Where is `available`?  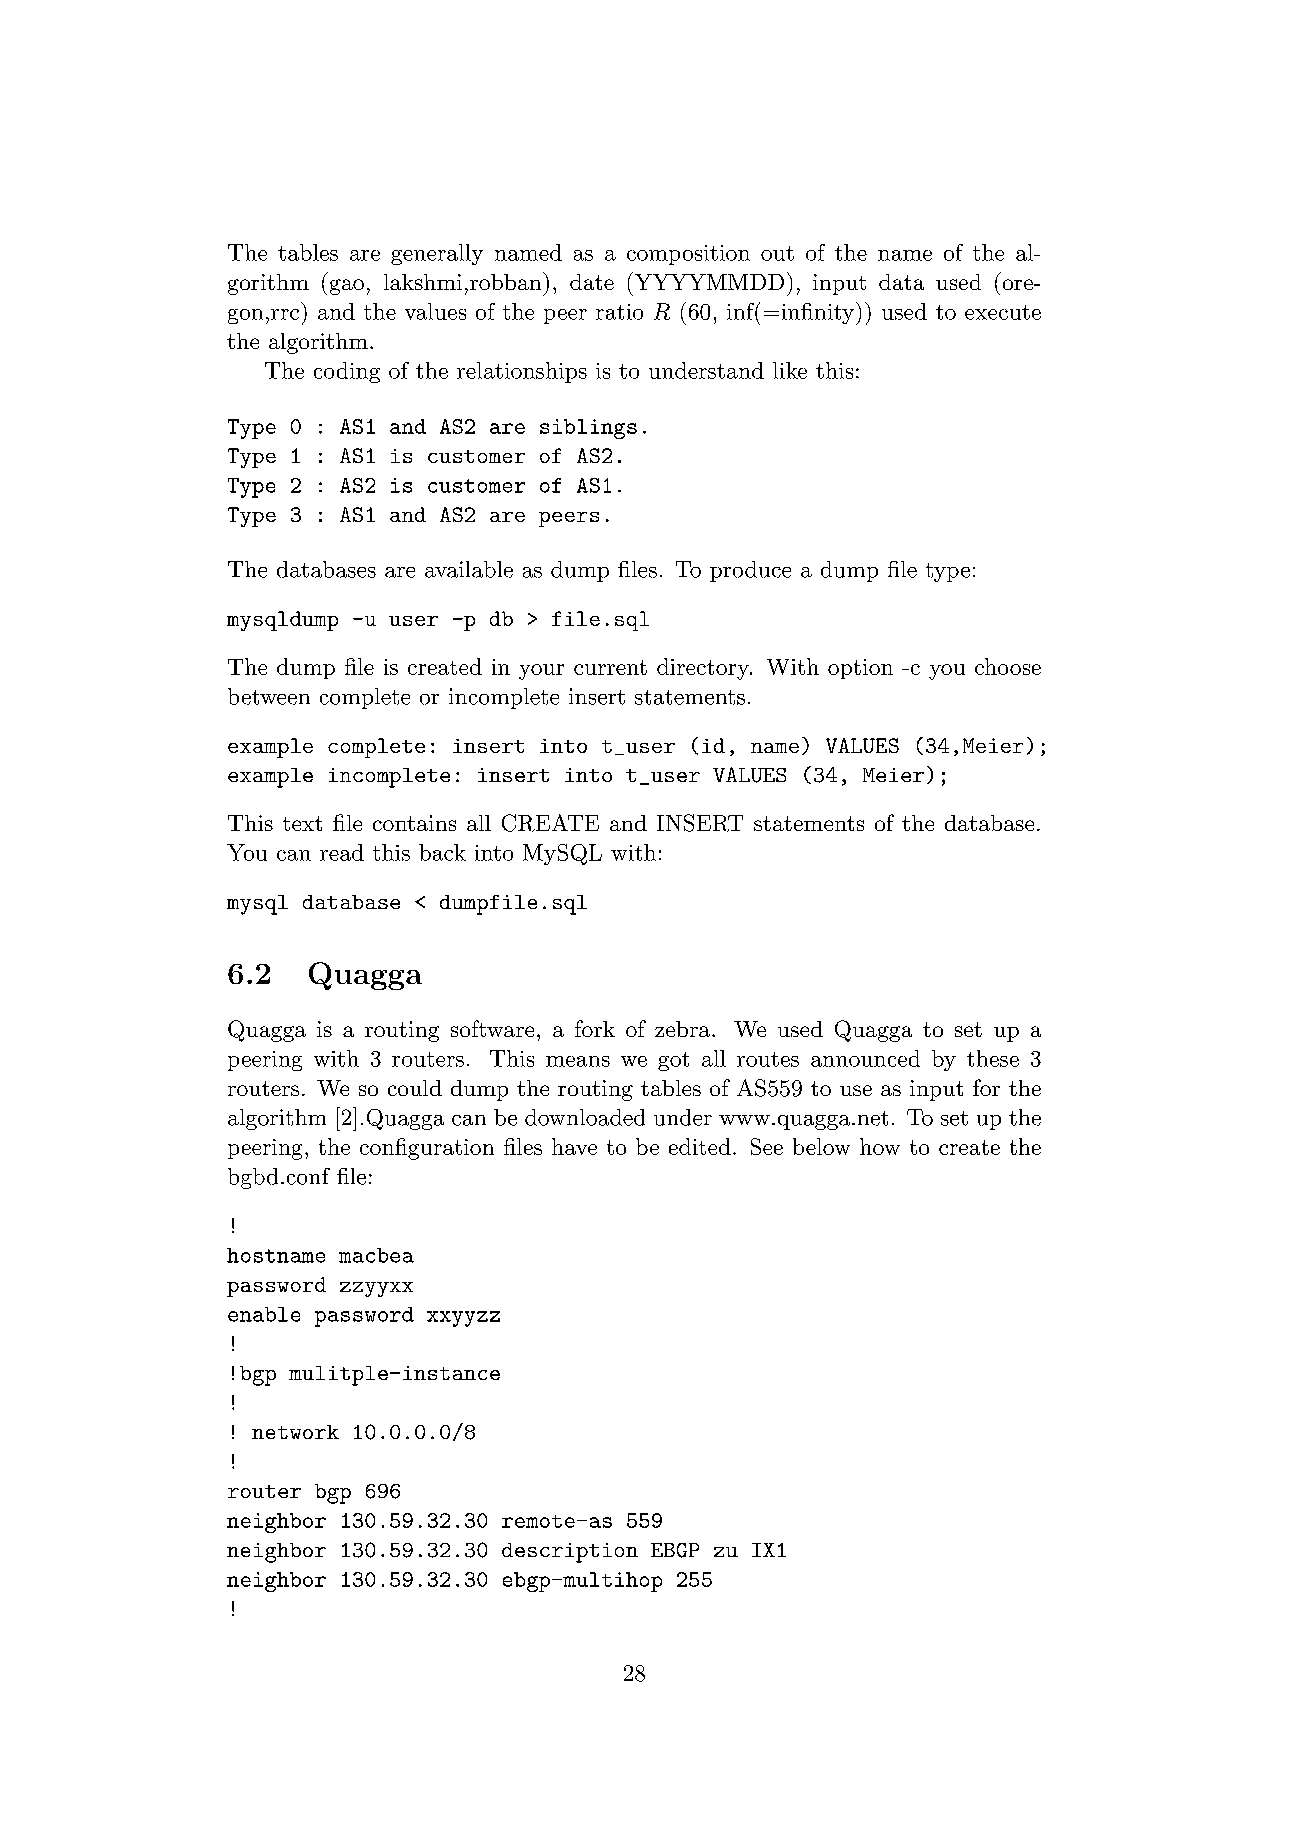
available is located at coordinates (469, 569).
